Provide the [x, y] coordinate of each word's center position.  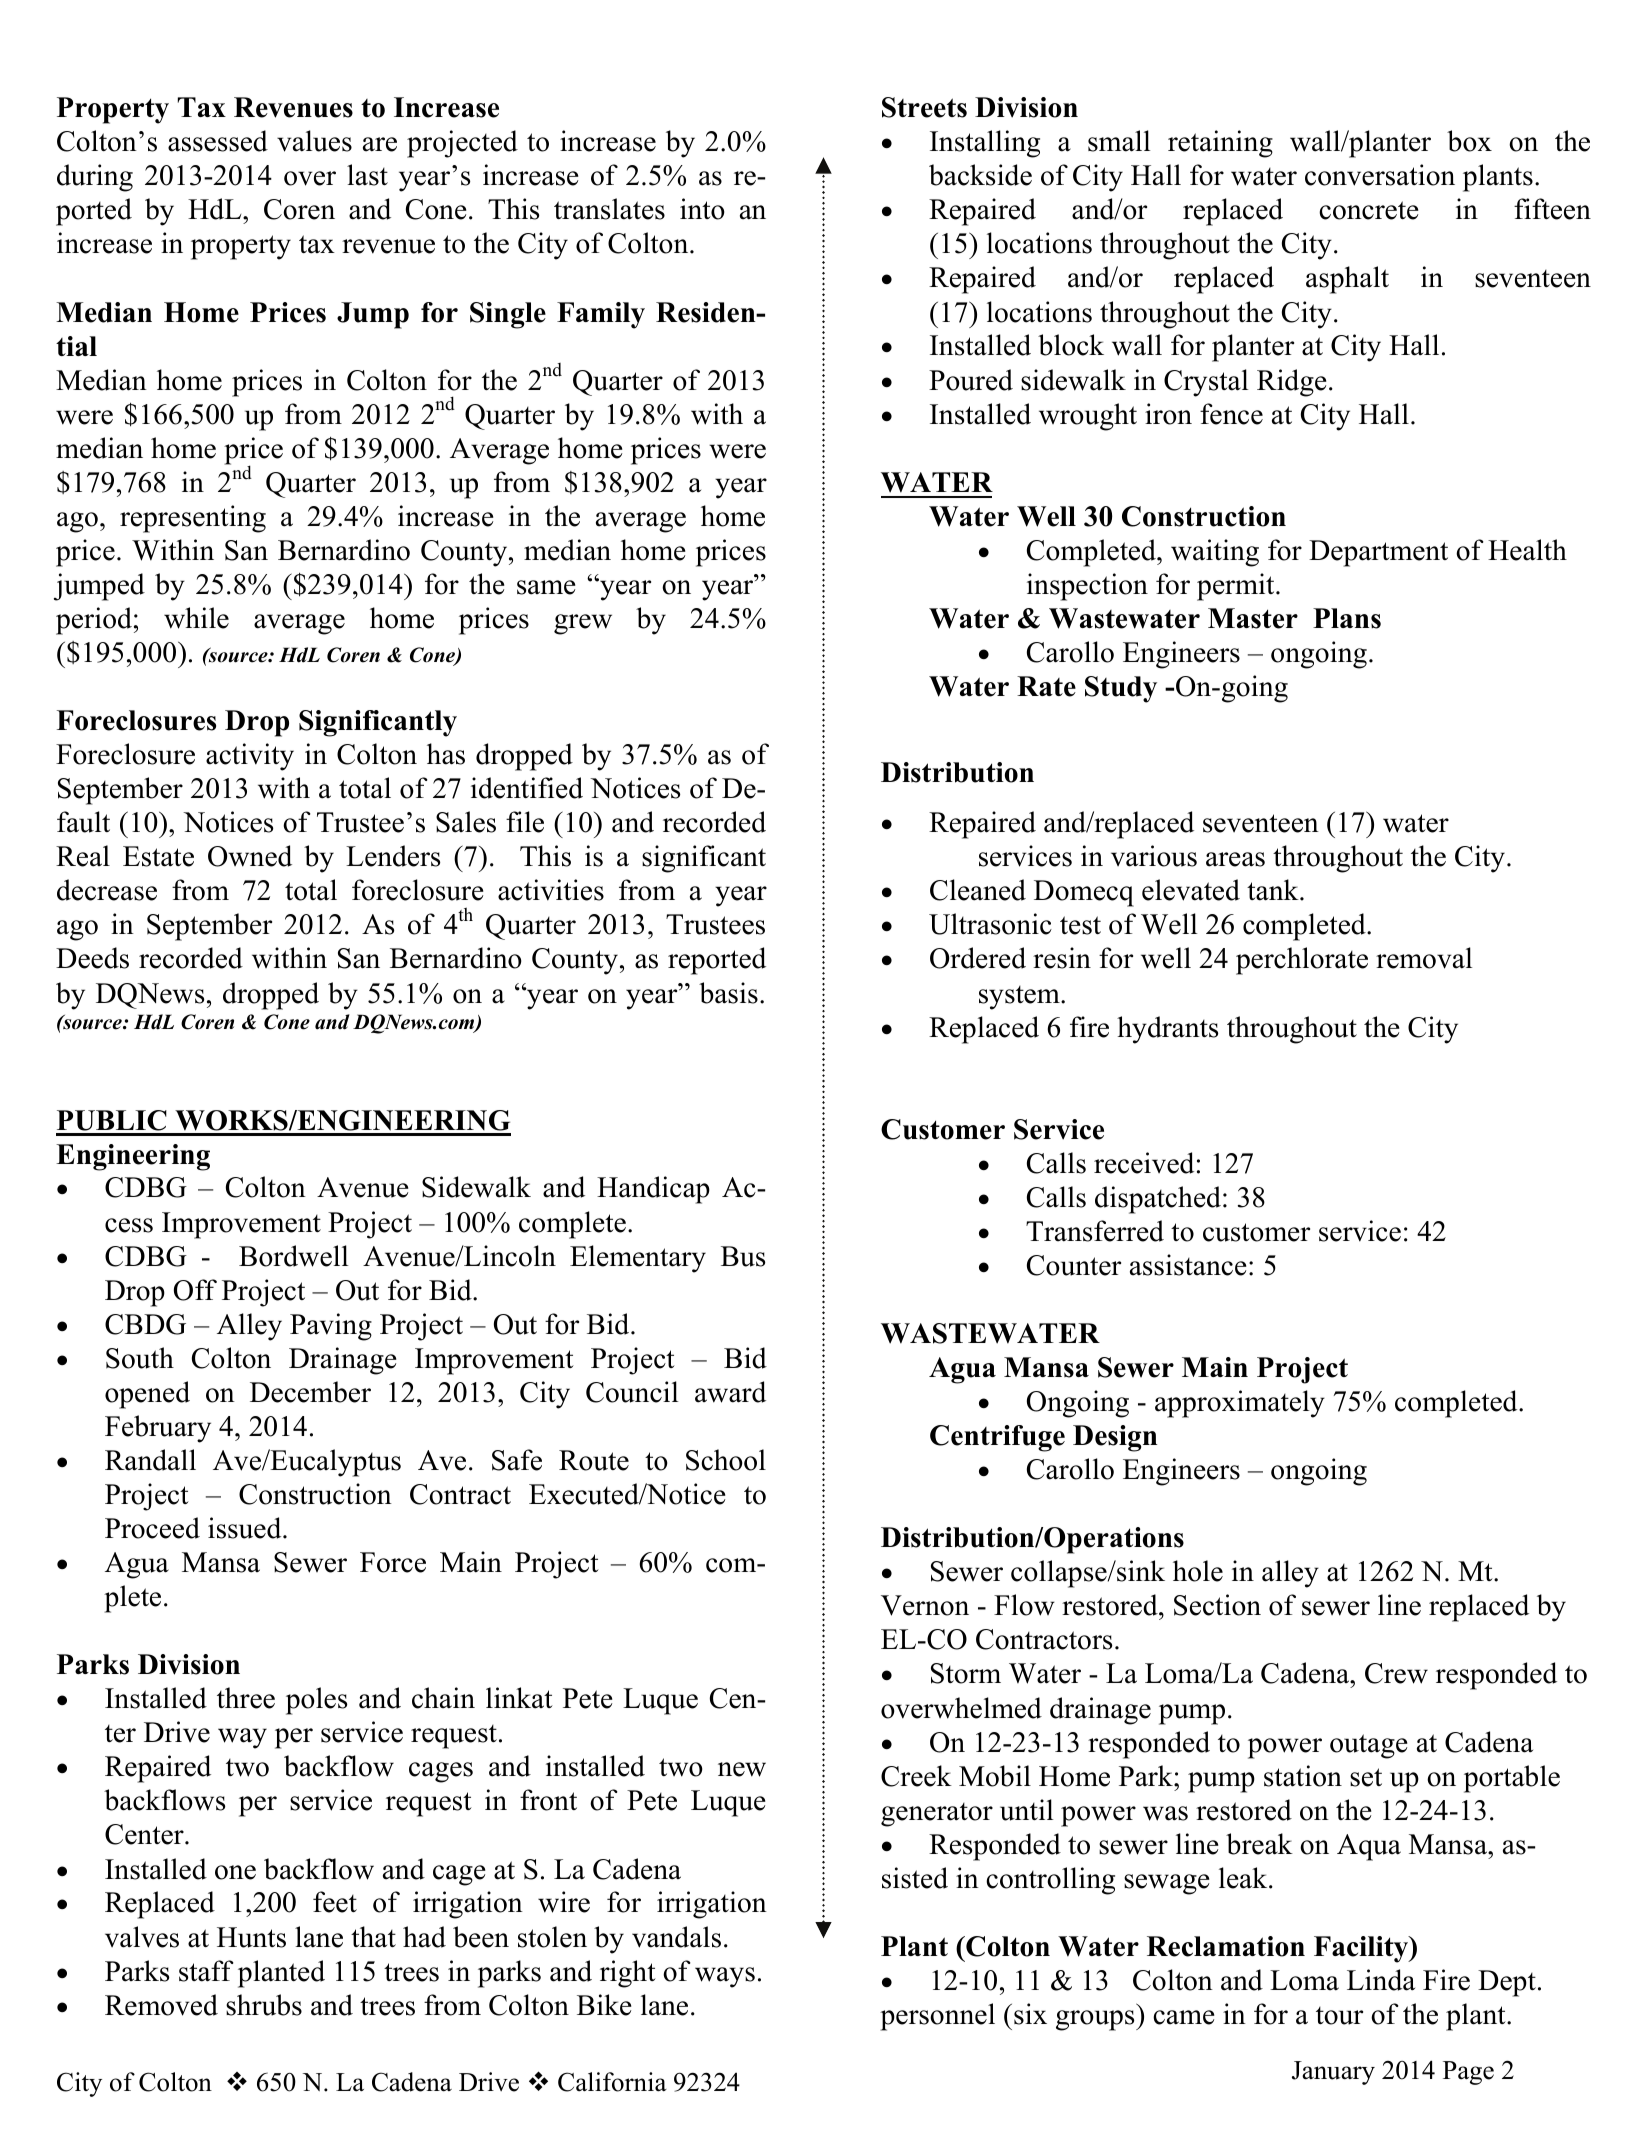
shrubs [264, 2005]
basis [728, 993]
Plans [1347, 618]
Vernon [925, 1605]
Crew [1396, 1673]
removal [1424, 958]
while [196, 618]
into [702, 209]
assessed [218, 141]
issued [246, 1528]
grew [583, 624]
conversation [1380, 175]
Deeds [92, 958]
